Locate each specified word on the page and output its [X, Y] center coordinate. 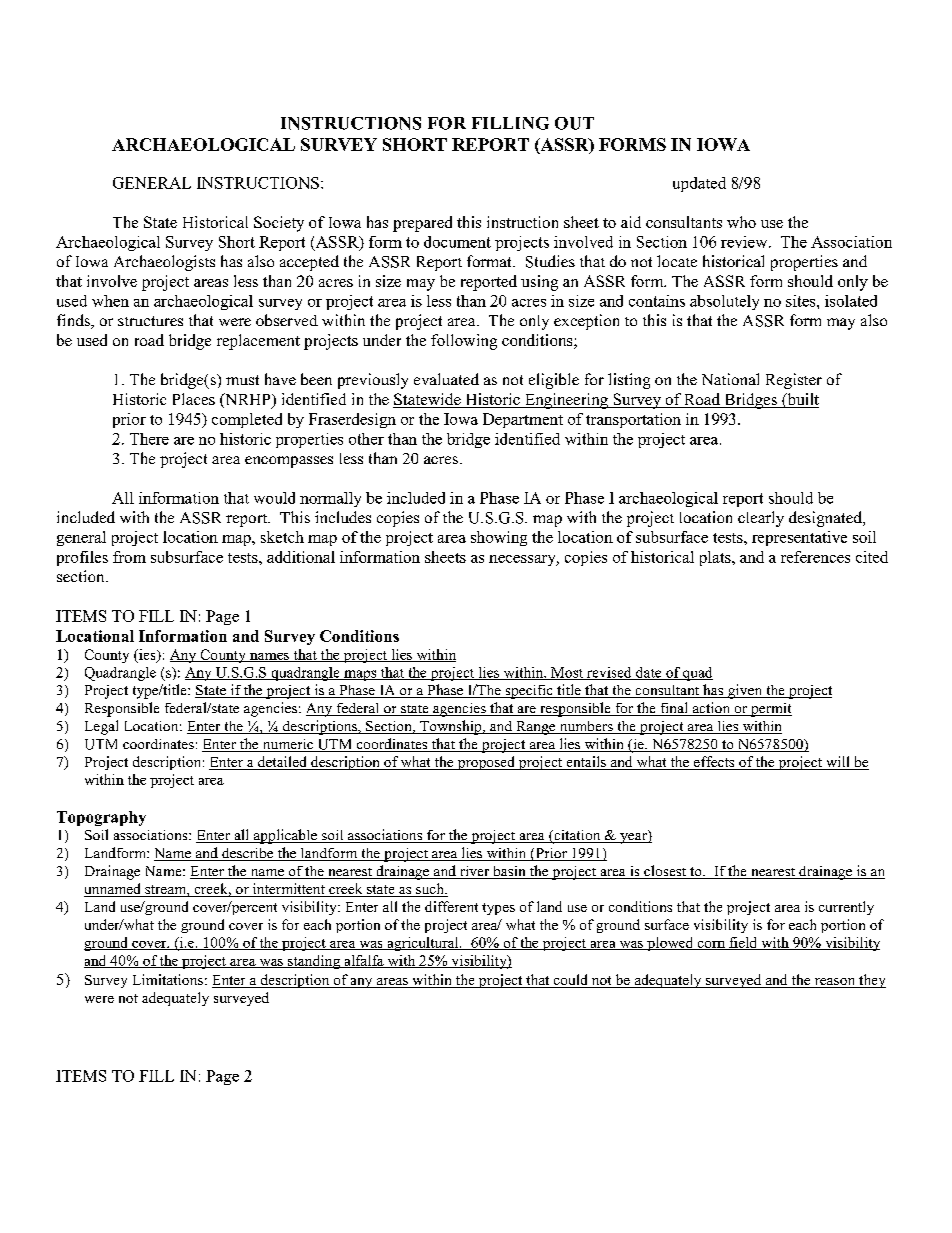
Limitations [168, 979]
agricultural [423, 944]
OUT [574, 123]
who [741, 222]
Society [279, 224]
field [743, 943]
